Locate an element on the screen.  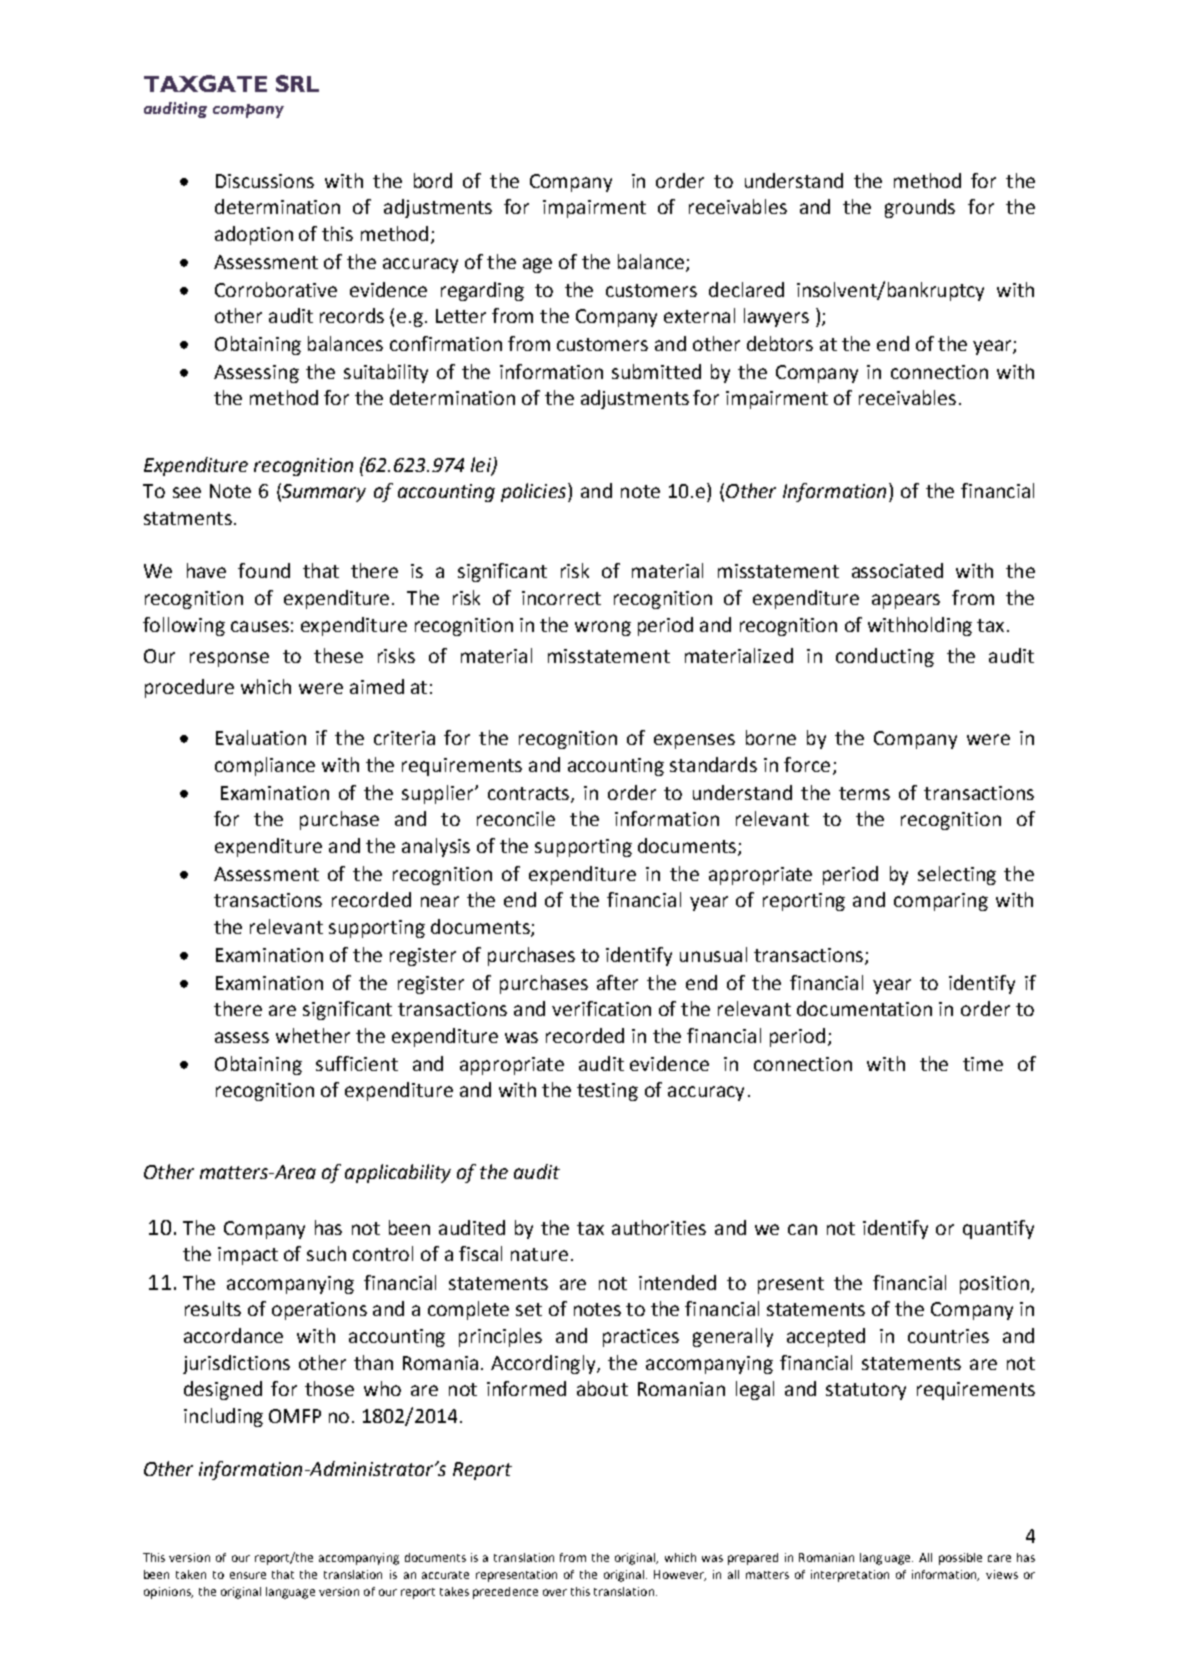
associated is located at coordinates (897, 570).
